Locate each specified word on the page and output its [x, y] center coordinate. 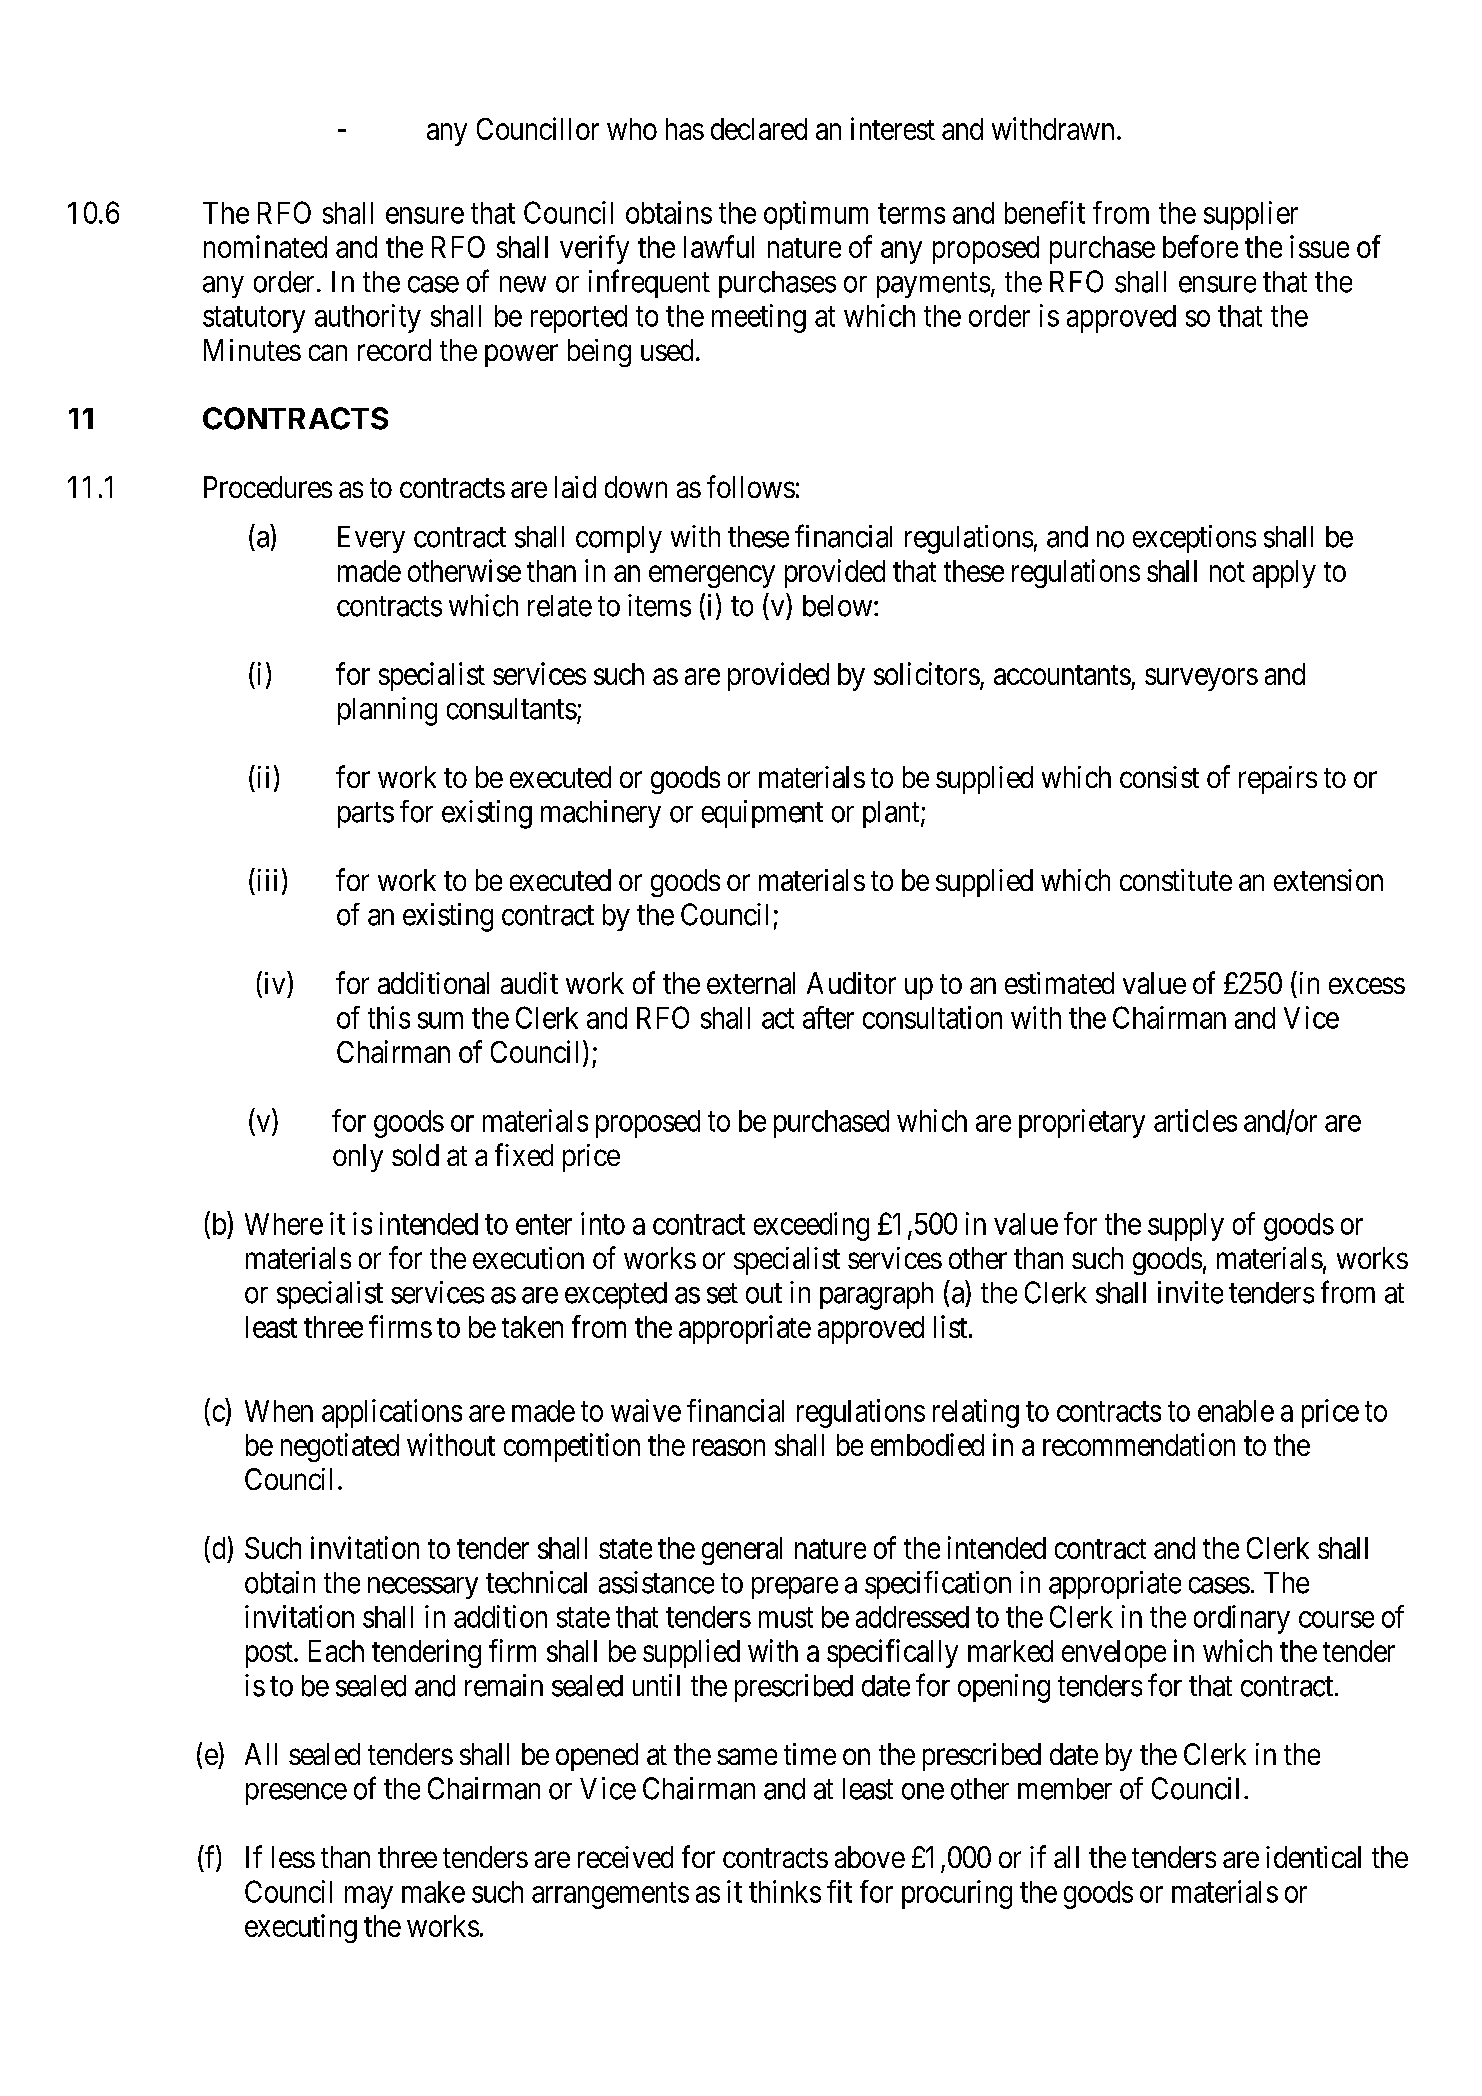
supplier [1251, 215]
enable [1236, 1411]
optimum [816, 215]
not [1227, 572]
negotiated [340, 1447]
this [389, 1017]
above [870, 1857]
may [369, 1897]
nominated [265, 246]
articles [1195, 1120]
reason [729, 1448]
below [839, 606]
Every [371, 539]
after [828, 1017]
